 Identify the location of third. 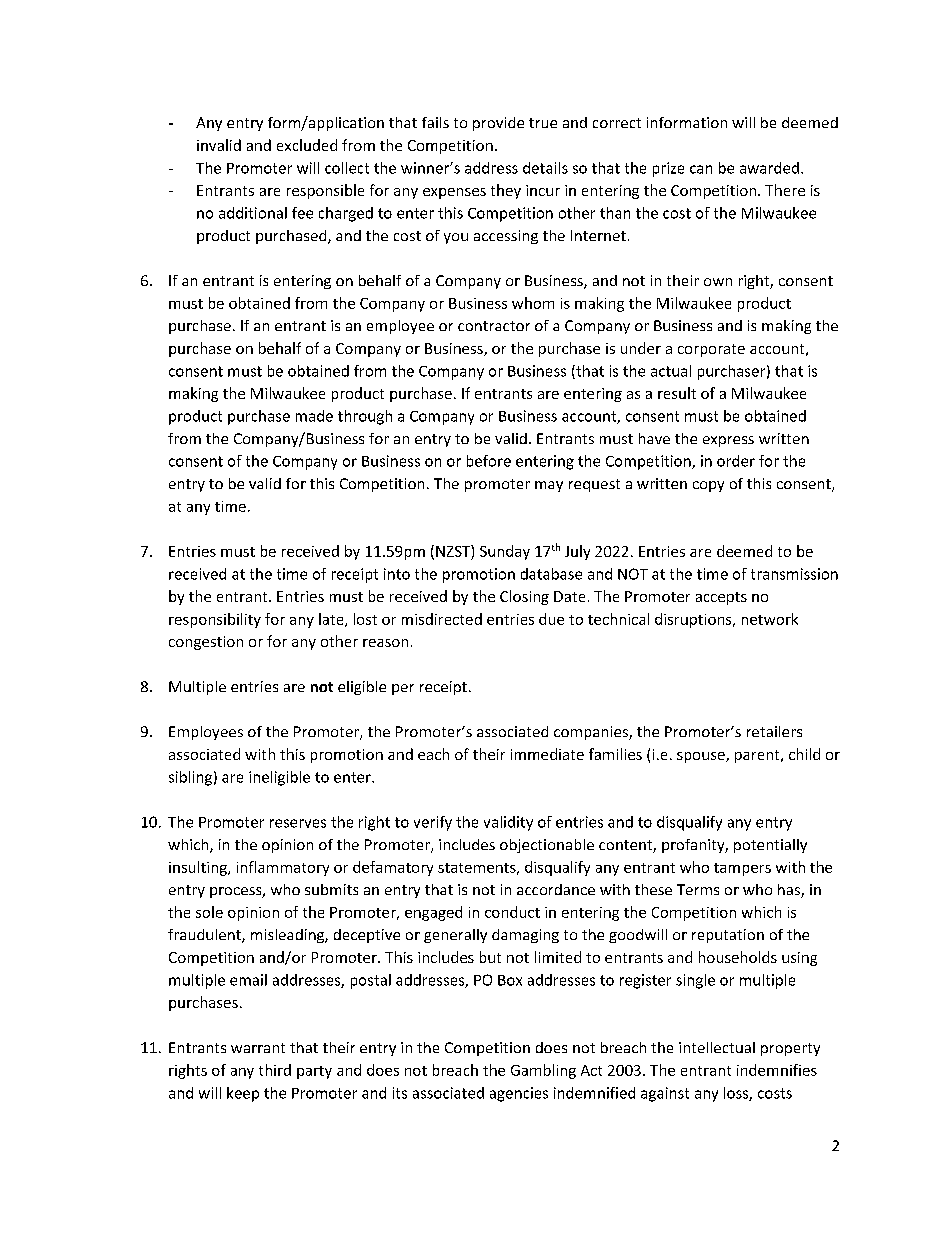
(275, 1070).
